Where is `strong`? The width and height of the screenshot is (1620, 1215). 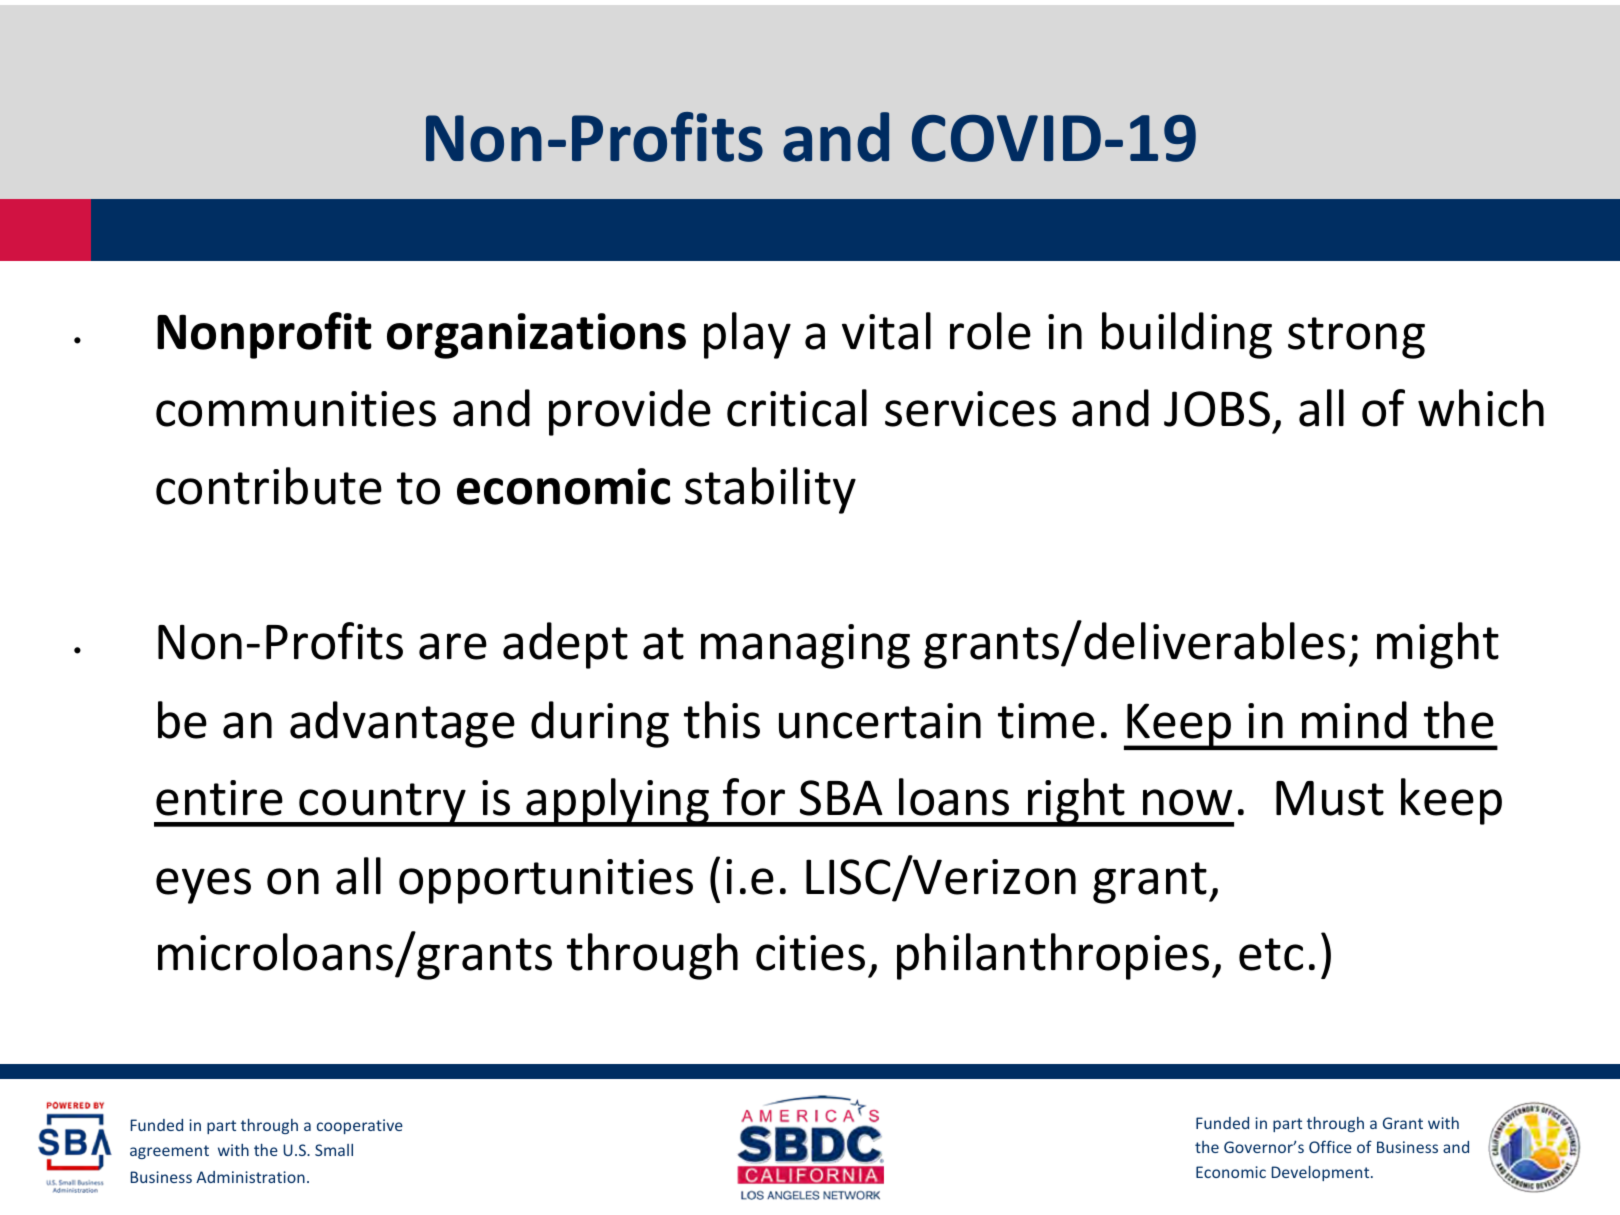
strong is located at coordinates (1356, 338).
